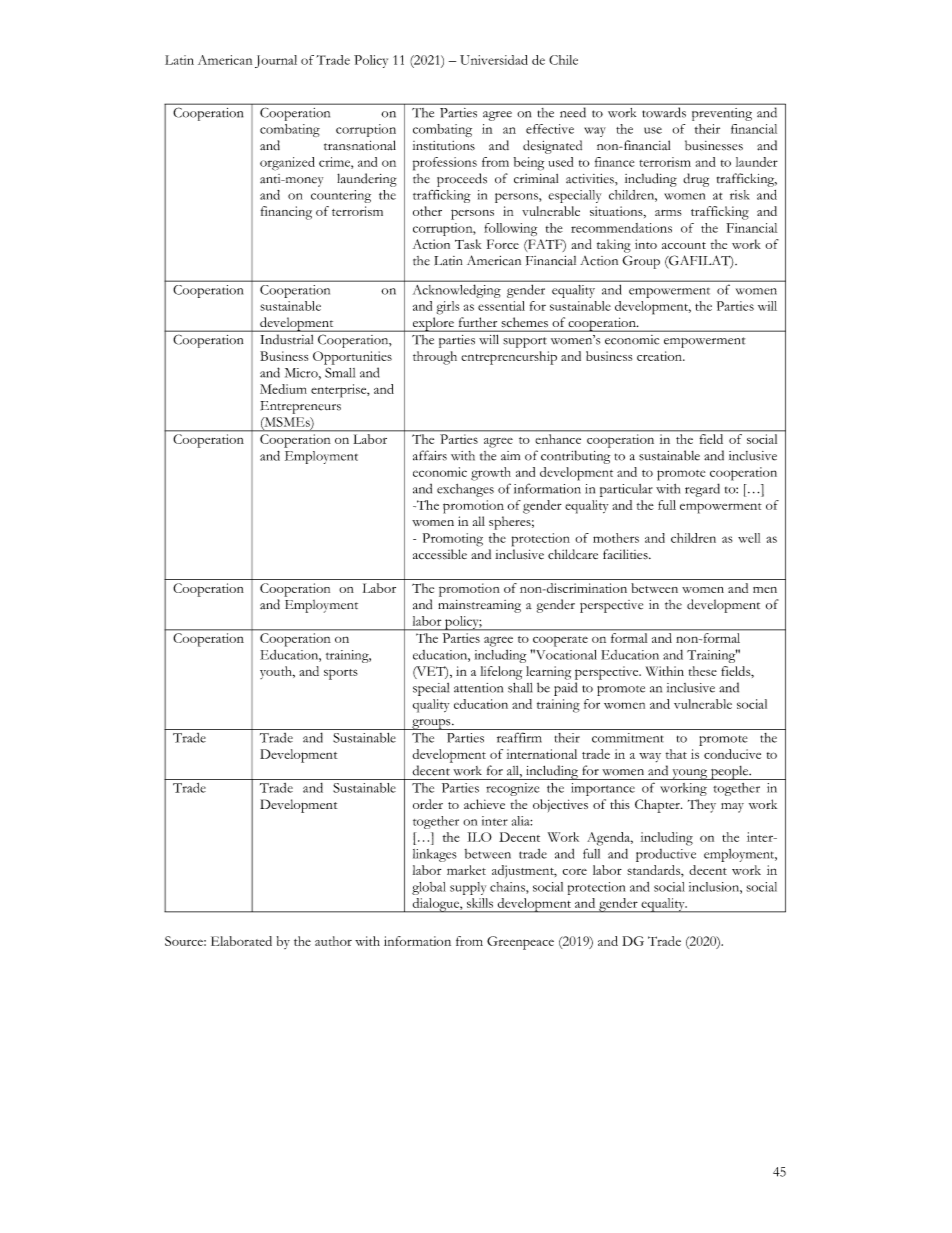 This image has height=1233, width=952. Describe the element at coordinates (276, 61) in the image. I see `Journal` at that location.
